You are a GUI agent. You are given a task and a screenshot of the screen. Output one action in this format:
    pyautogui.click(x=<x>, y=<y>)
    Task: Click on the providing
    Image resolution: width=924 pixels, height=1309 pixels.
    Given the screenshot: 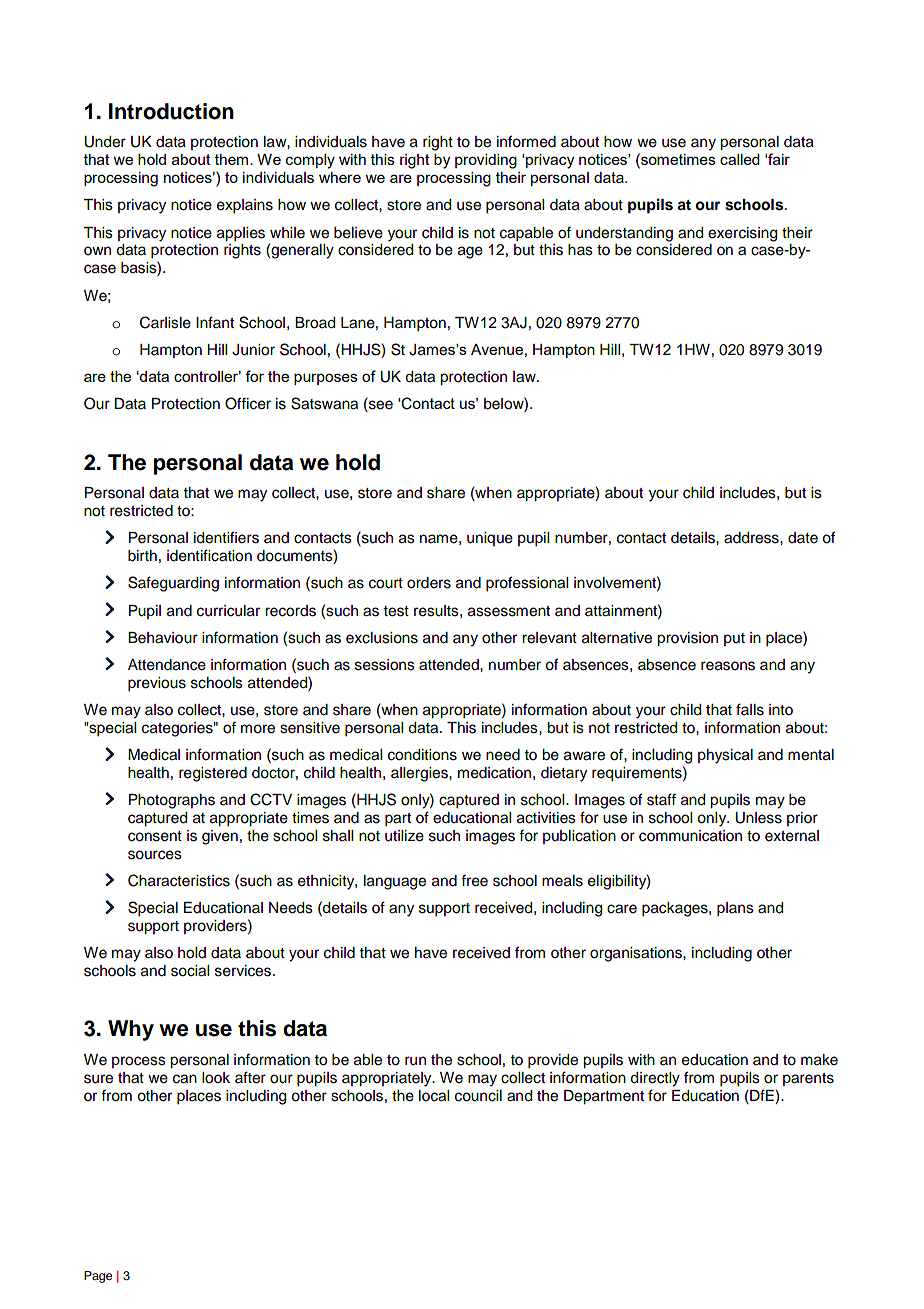 What is the action you would take?
    pyautogui.click(x=486, y=161)
